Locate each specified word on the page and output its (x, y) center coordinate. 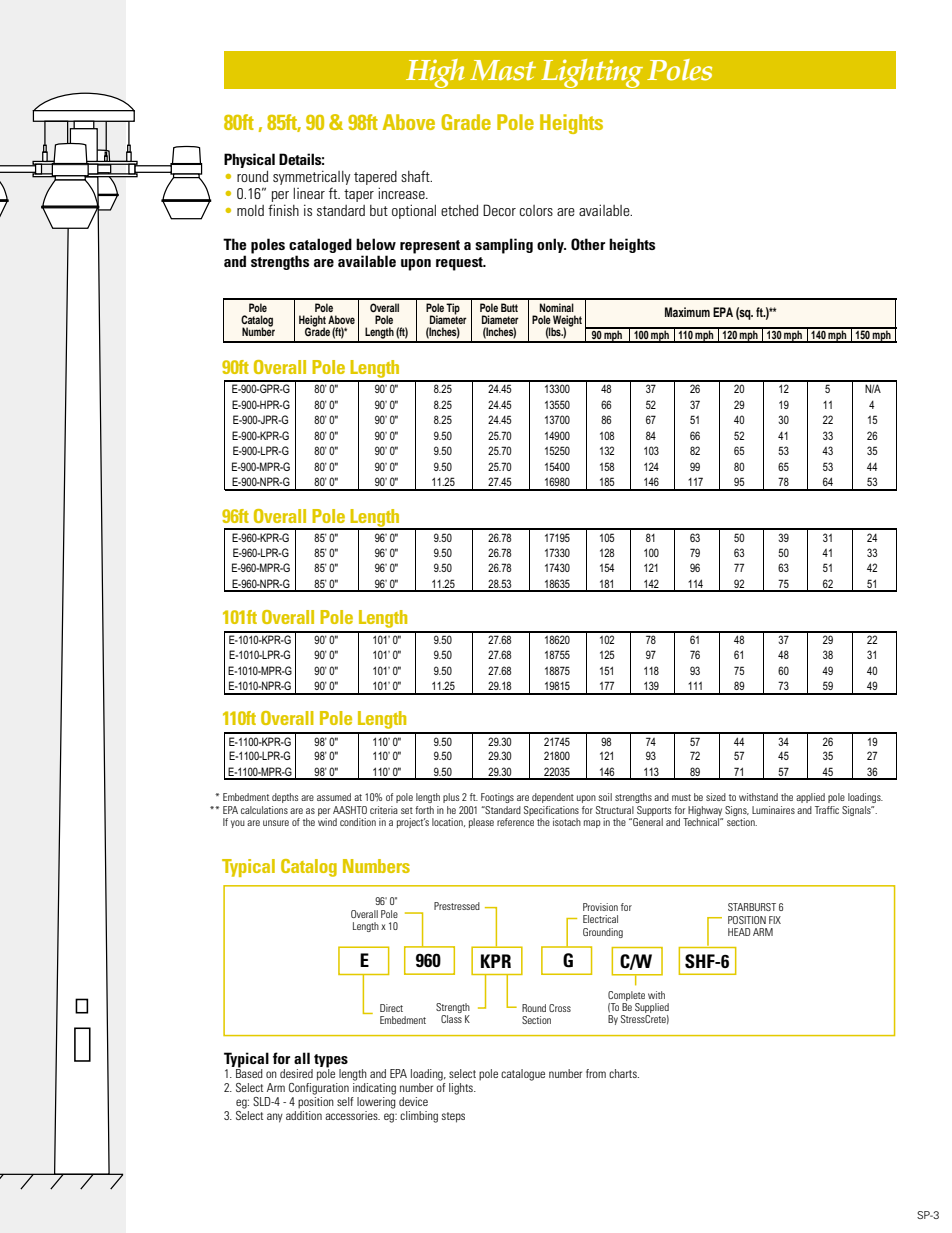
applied (810, 798)
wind (327, 822)
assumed (334, 797)
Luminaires (773, 810)
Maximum (687, 312)
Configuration (319, 1087)
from (596, 1073)
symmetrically (311, 177)
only (551, 245)
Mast (503, 70)
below (376, 244)
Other (588, 244)
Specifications (551, 812)
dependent (553, 798)
